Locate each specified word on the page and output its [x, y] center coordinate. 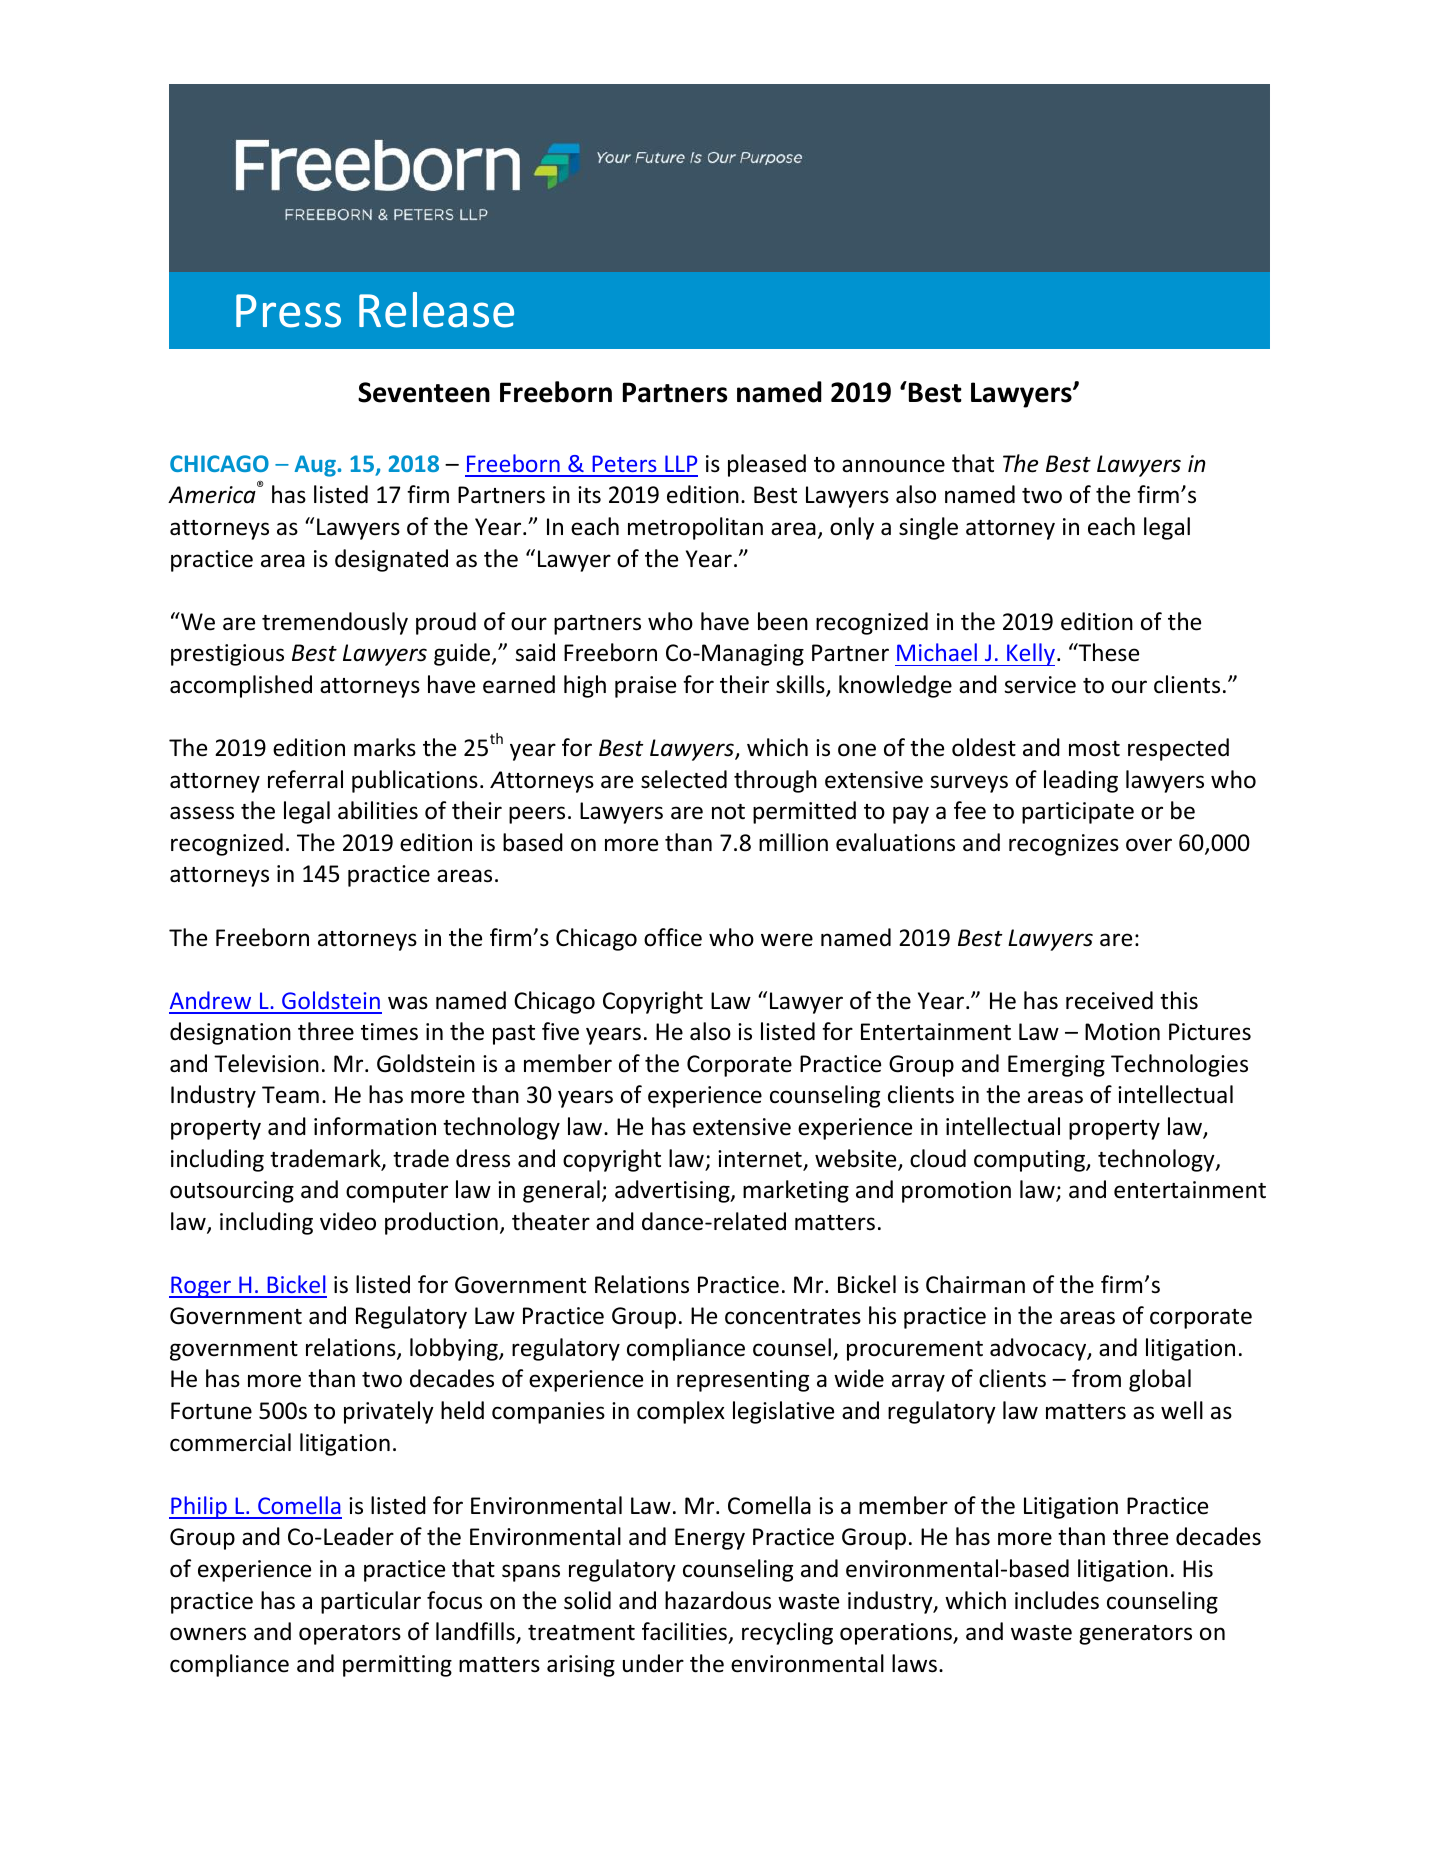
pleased [767, 465]
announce [893, 466]
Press [288, 311]
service [1040, 685]
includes [1057, 1600]
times [389, 1032]
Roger [201, 1287]
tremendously [335, 623]
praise [645, 687]
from [1096, 1378]
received [1109, 1000]
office [673, 937]
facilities [686, 1632]
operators [350, 1635]
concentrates [793, 1317]
